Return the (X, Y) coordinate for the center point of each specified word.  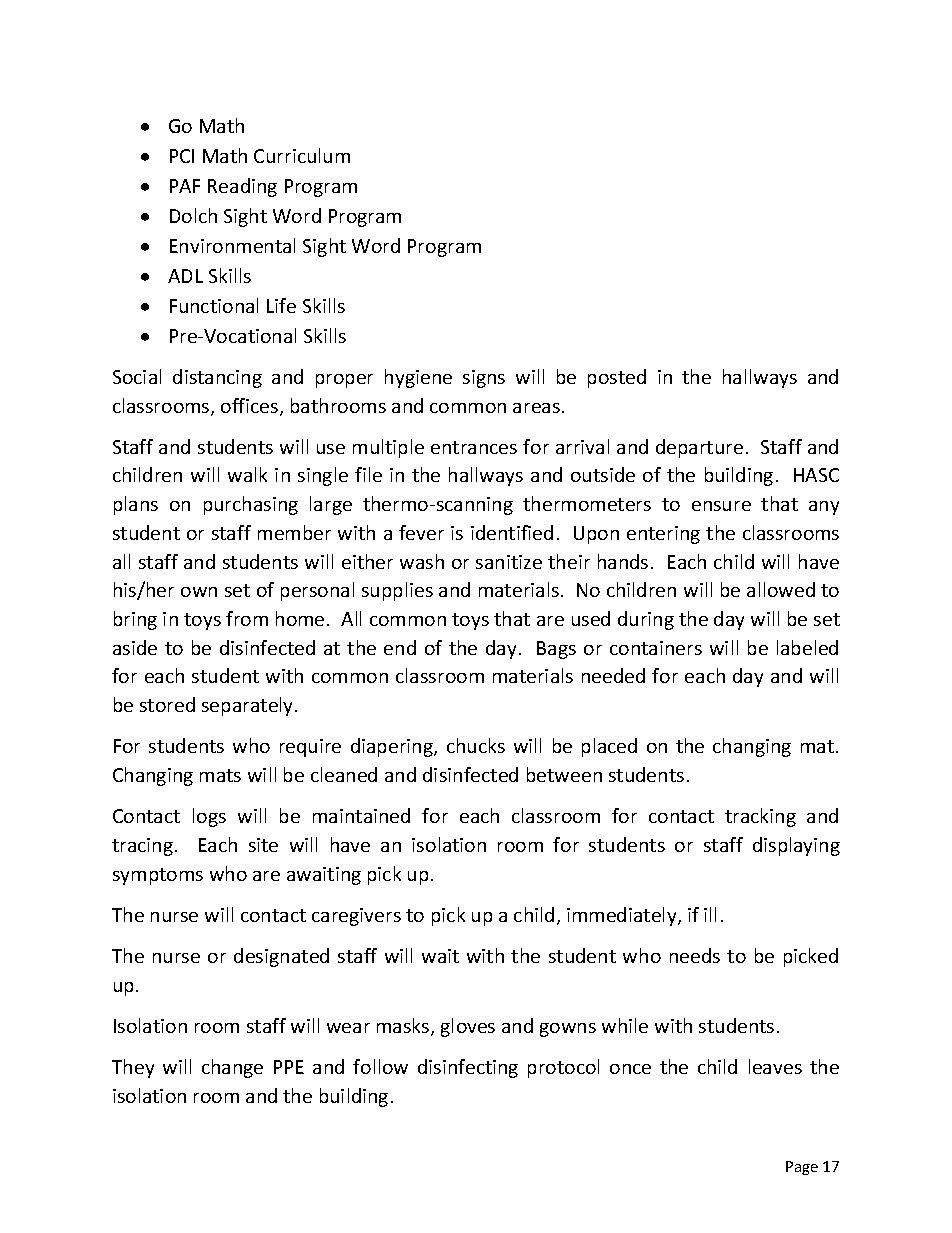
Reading (242, 187)
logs (209, 817)
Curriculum (302, 155)
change (232, 1068)
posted (617, 378)
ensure (721, 506)
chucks (476, 745)
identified (512, 532)
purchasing (251, 505)
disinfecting (468, 1068)
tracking (760, 817)
